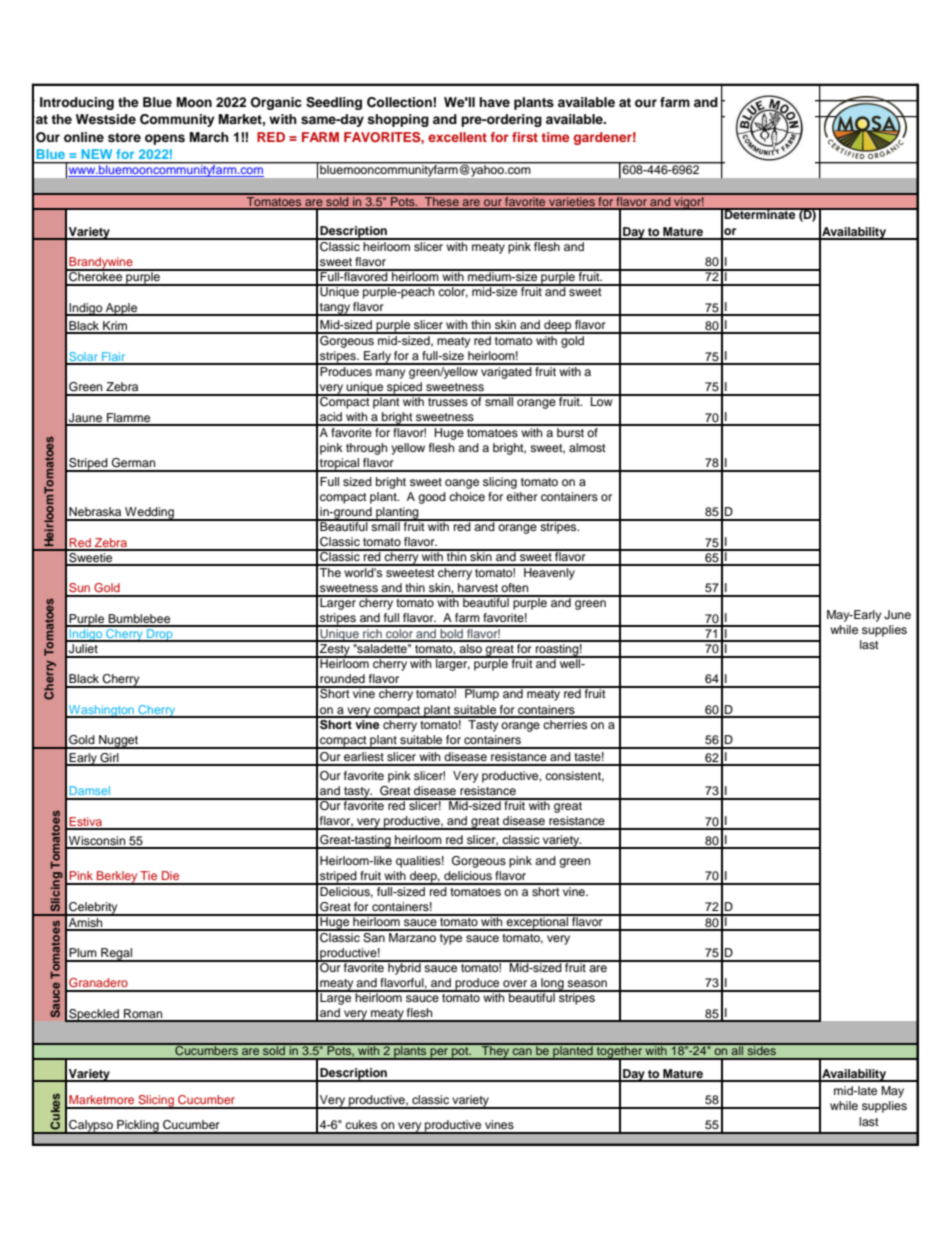 This screenshot has width=952, height=1233. What do you see at coordinates (150, 514) in the screenshot?
I see `Wedding` at bounding box center [150, 514].
